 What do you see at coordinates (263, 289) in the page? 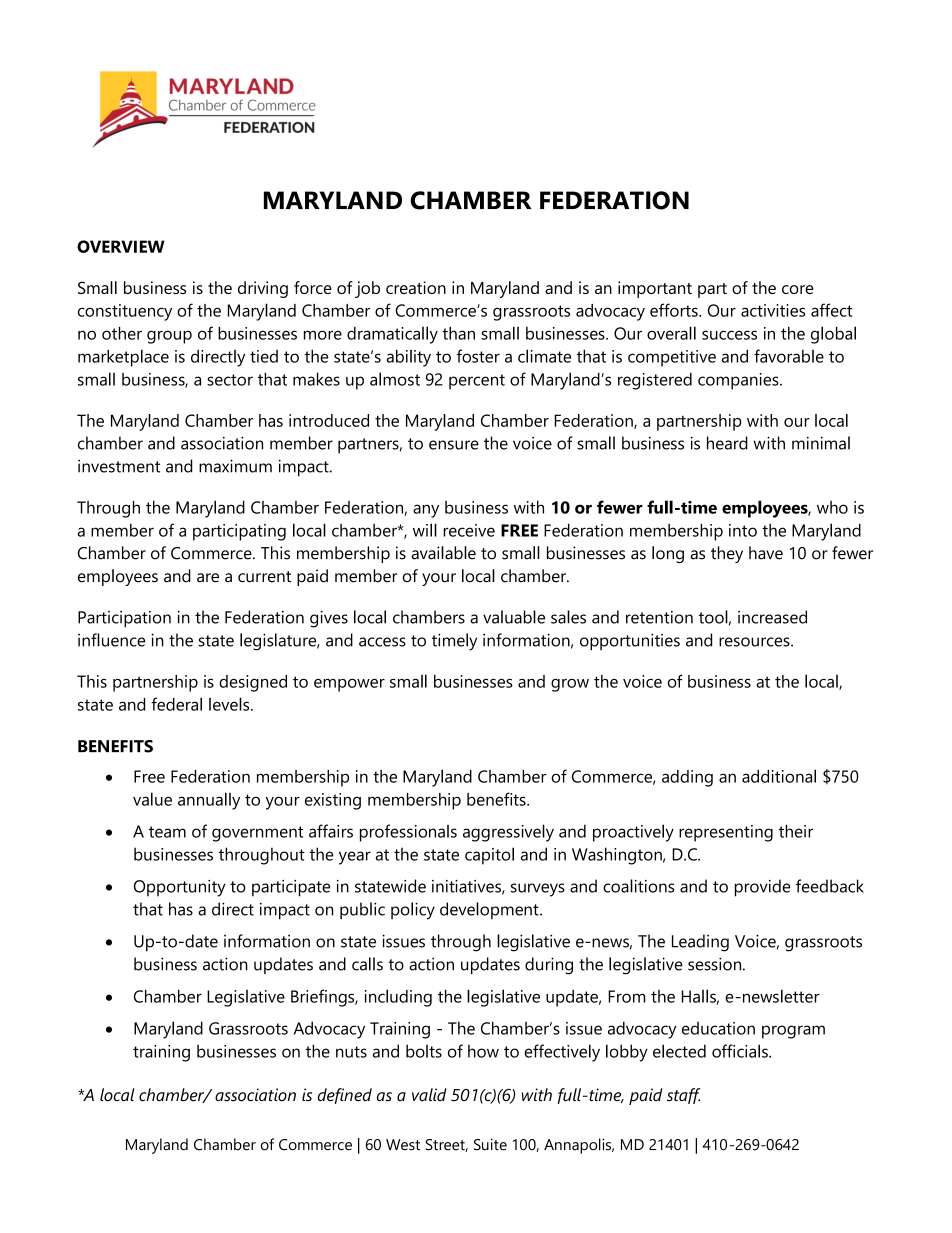
I see `driving` at bounding box center [263, 289].
